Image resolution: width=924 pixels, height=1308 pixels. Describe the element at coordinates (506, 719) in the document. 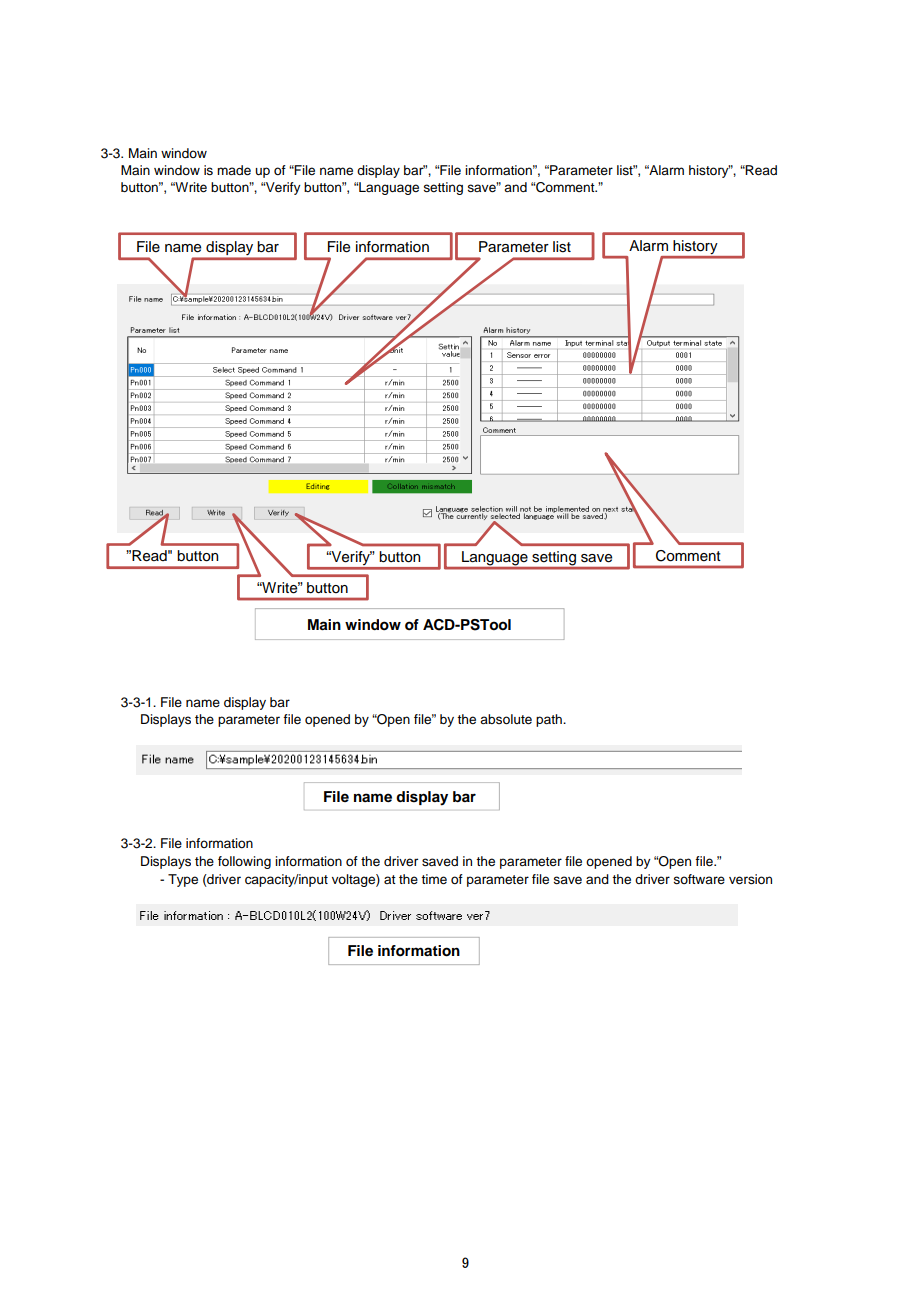

I see `absolute` at that location.
